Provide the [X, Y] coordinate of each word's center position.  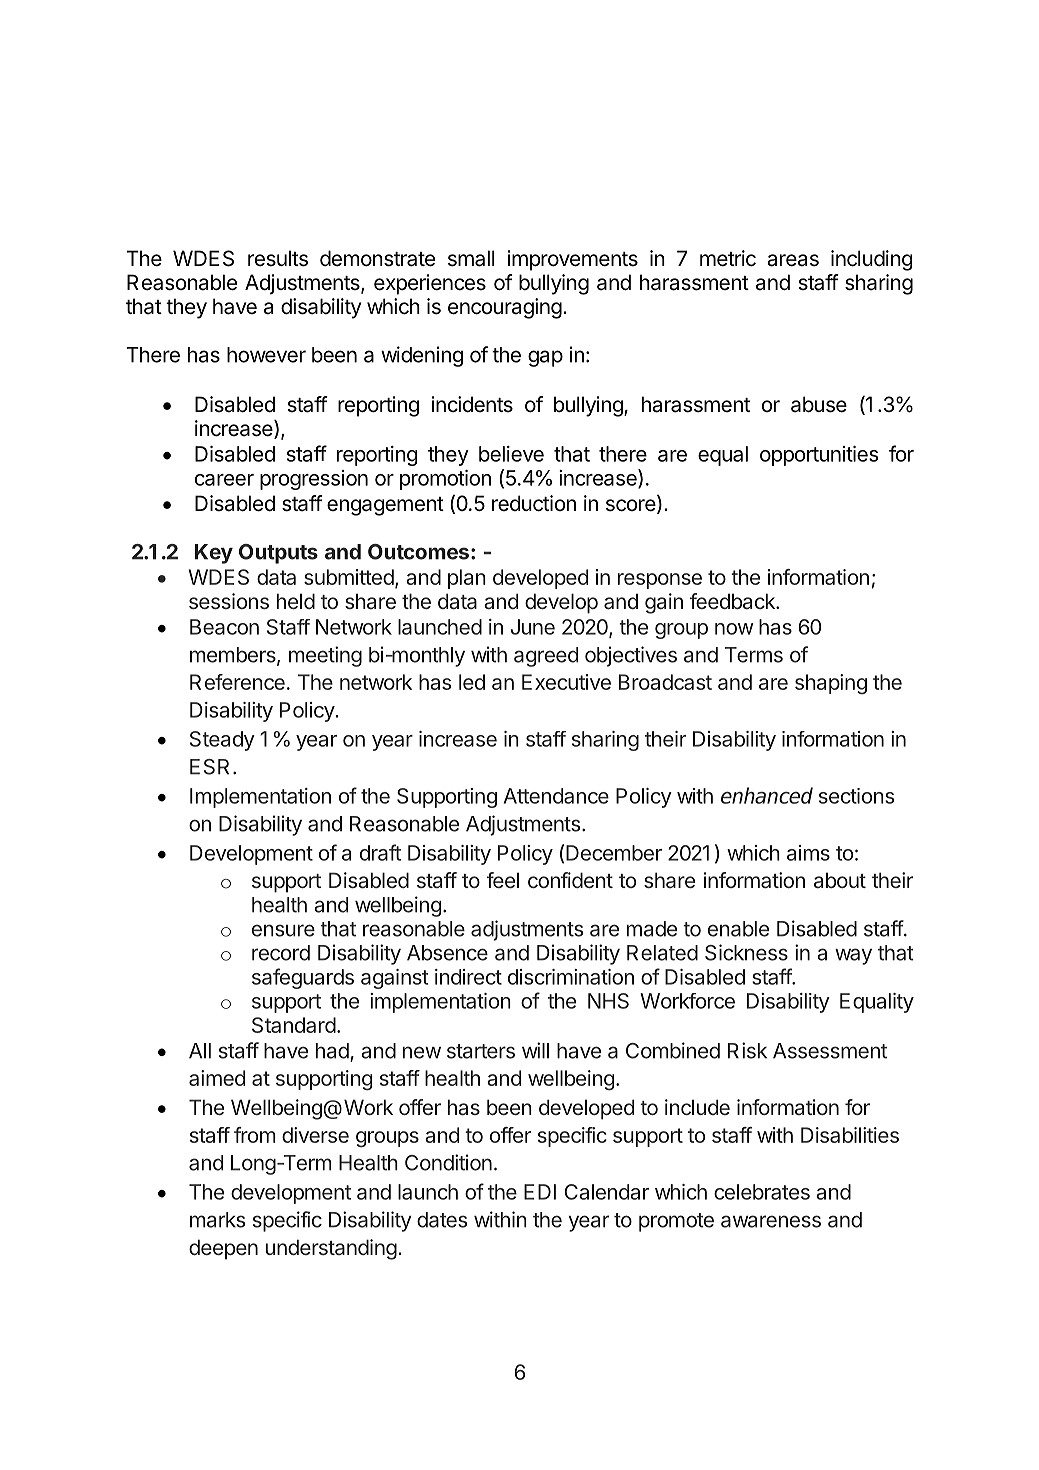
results [278, 258]
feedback [733, 601]
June [533, 627]
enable [738, 929]
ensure [283, 930]
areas [793, 260]
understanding [331, 1249]
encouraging [505, 308]
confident [570, 880]
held [296, 601]
